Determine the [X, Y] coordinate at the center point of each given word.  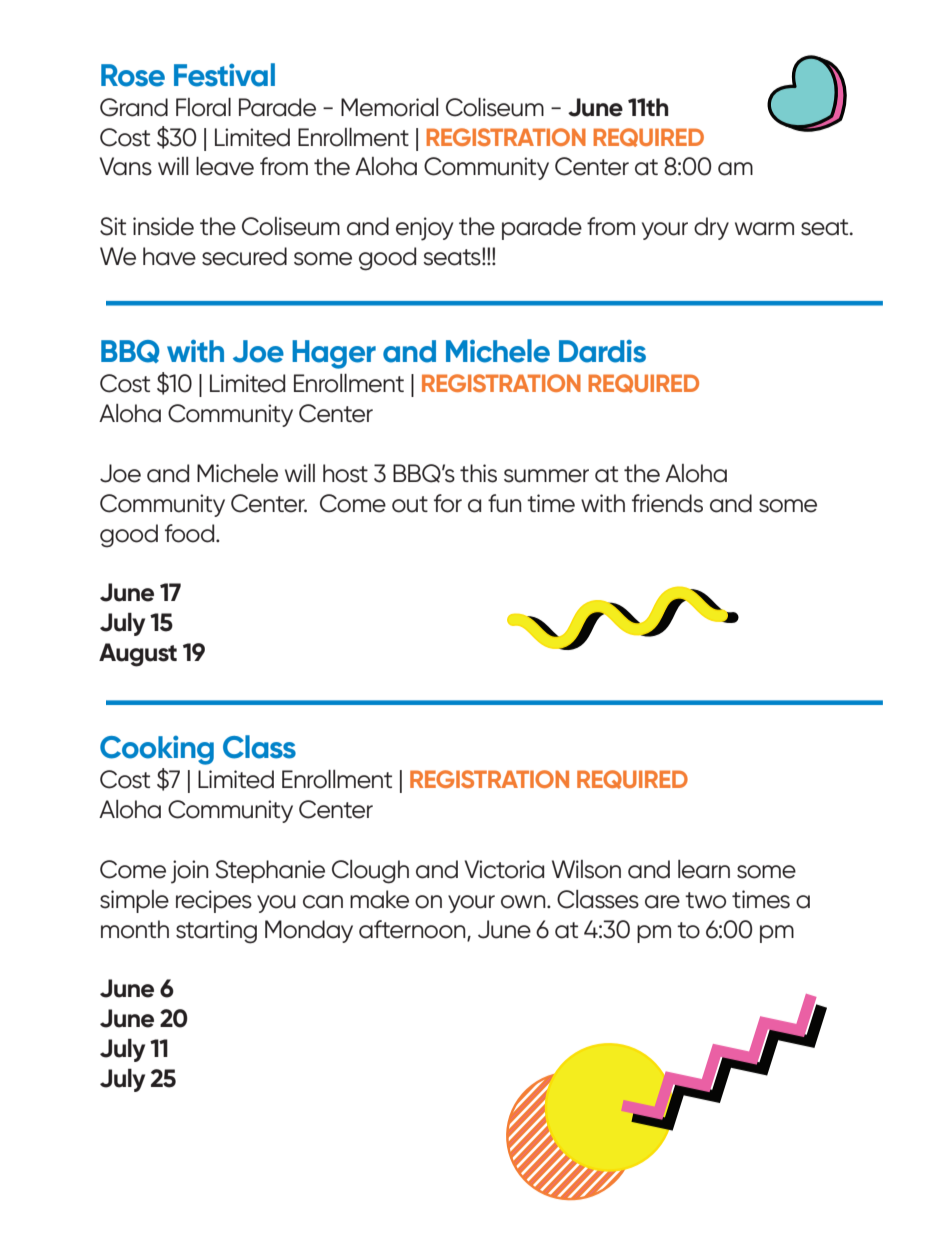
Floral [203, 107]
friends [667, 503]
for [448, 503]
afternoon [413, 930]
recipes [214, 901]
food [191, 533]
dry [711, 228]
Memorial [389, 107]
